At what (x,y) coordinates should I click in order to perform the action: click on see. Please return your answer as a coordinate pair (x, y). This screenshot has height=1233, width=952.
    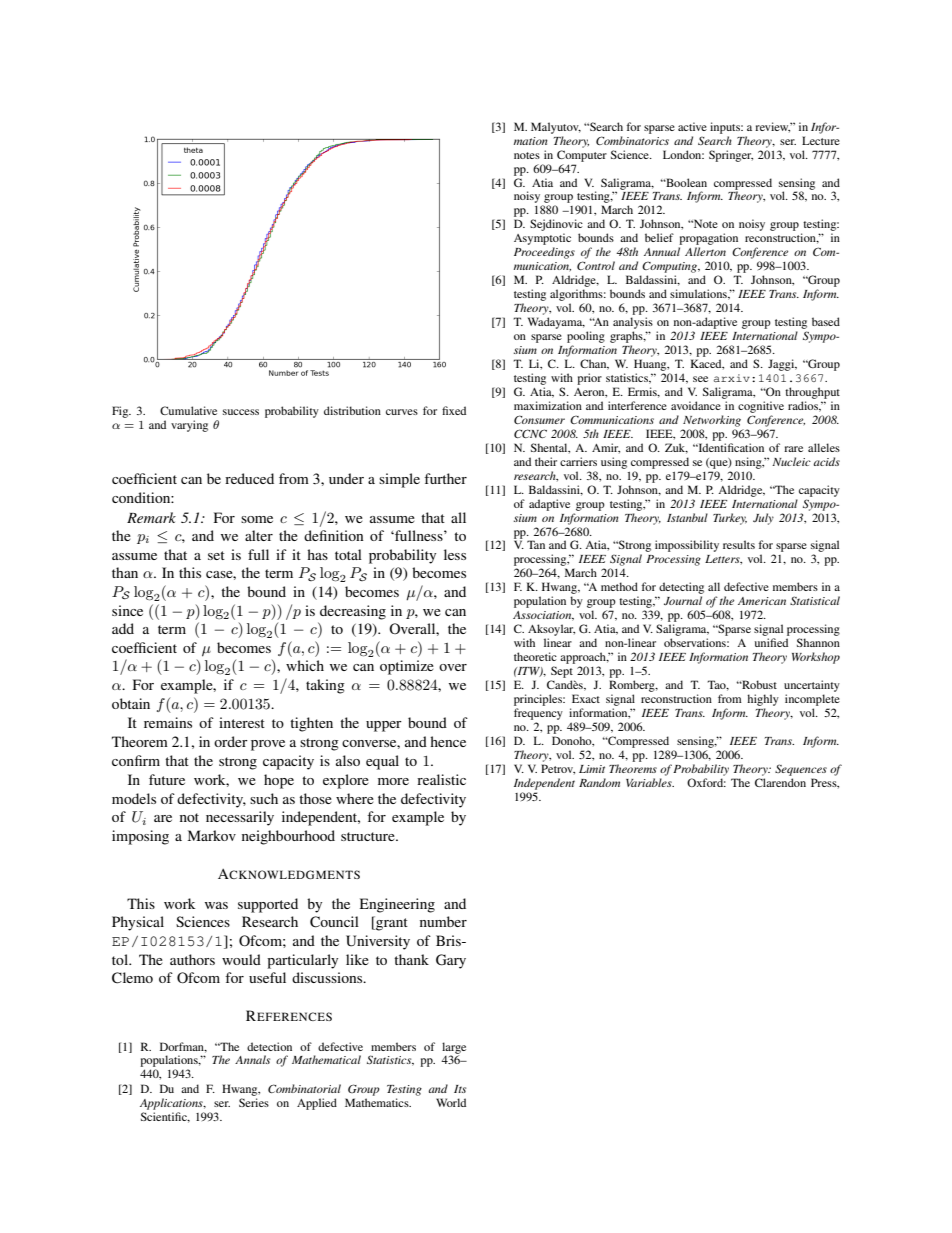
    Looking at the image, I should click on (700, 379).
